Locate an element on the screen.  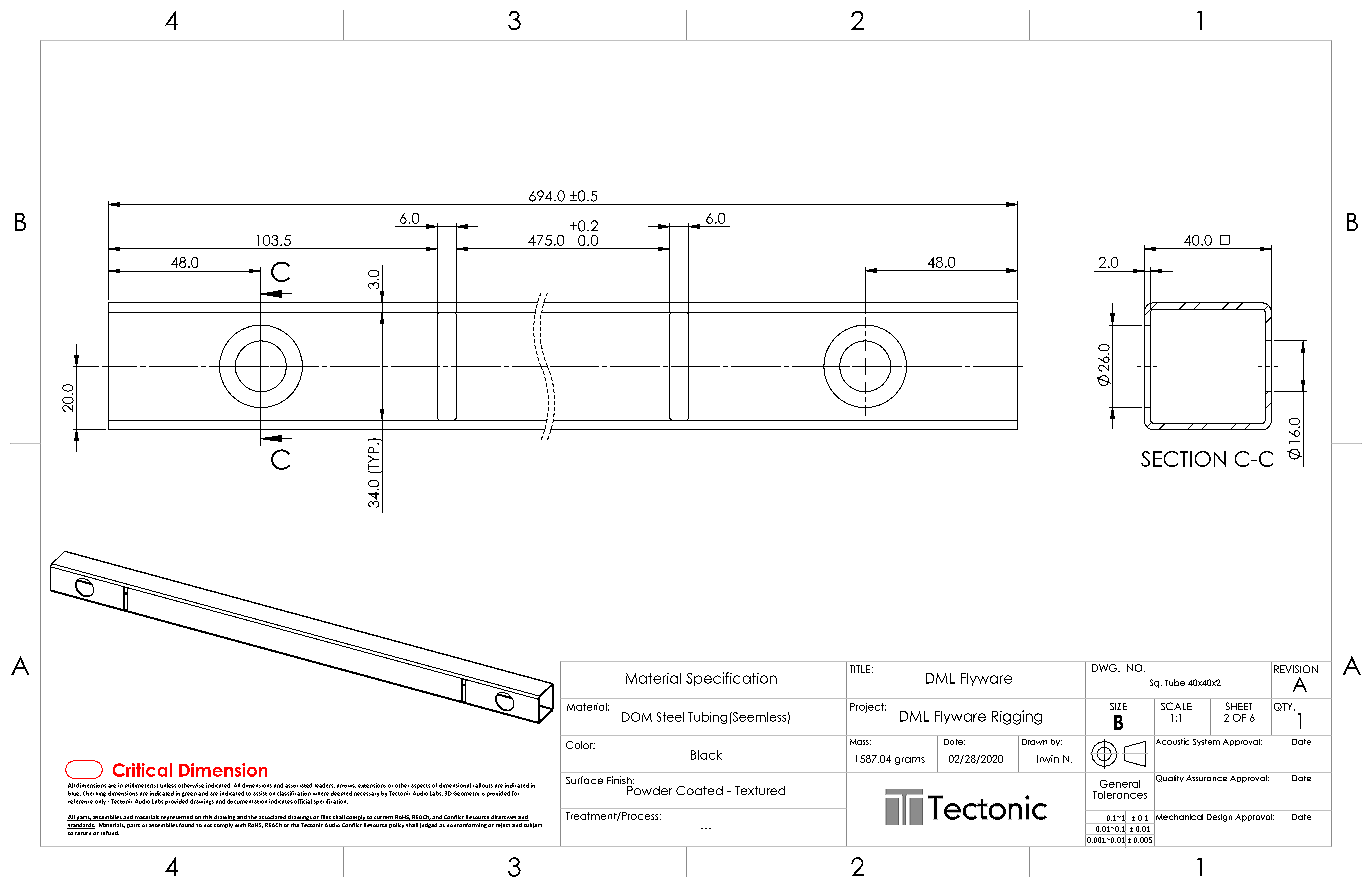
Drawn is located at coordinates (1034, 742).
